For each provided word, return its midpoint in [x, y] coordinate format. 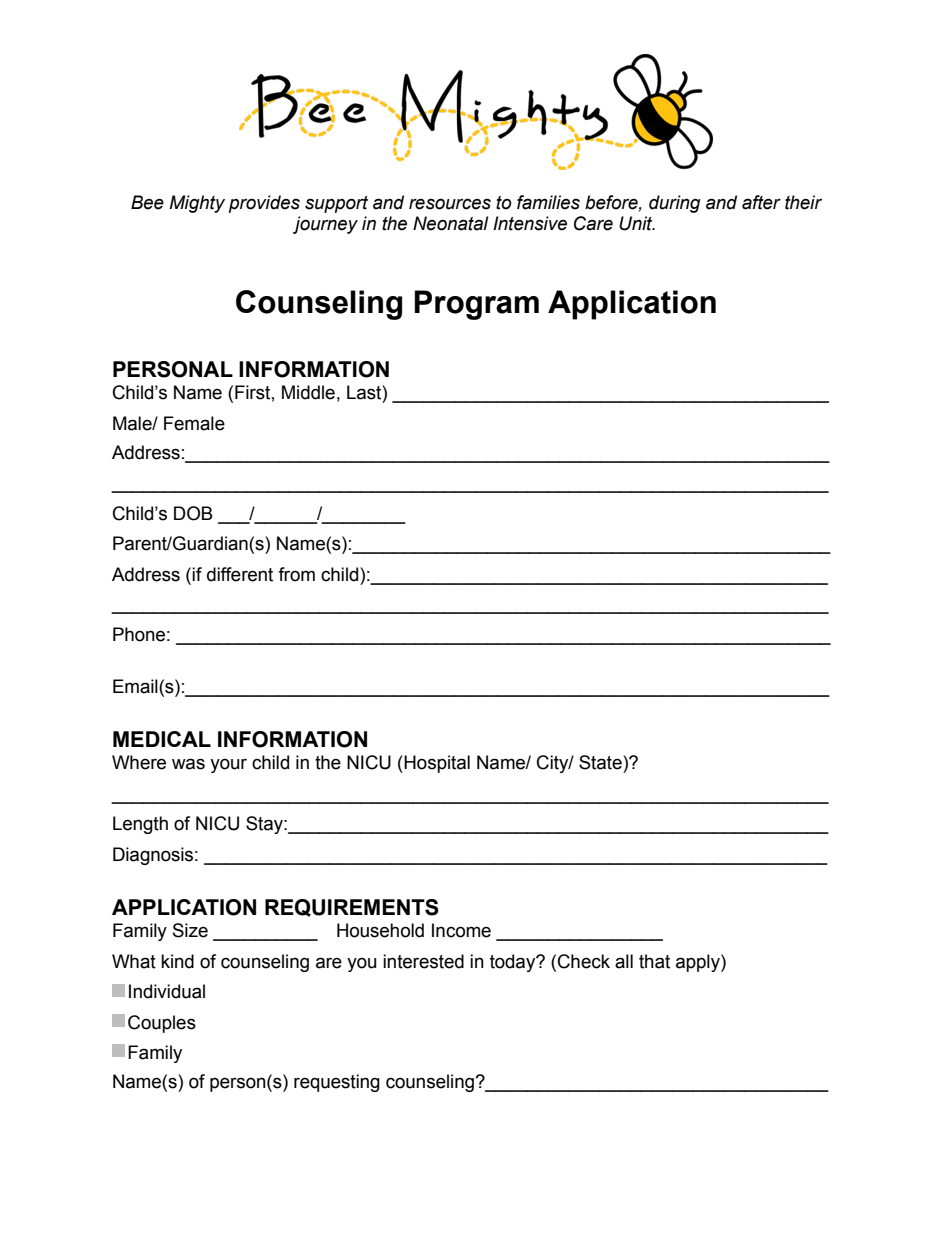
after [761, 202]
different [240, 574]
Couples [162, 1024]
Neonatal [451, 223]
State [601, 762]
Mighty [197, 204]
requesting [337, 1083]
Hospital [437, 764]
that [654, 961]
